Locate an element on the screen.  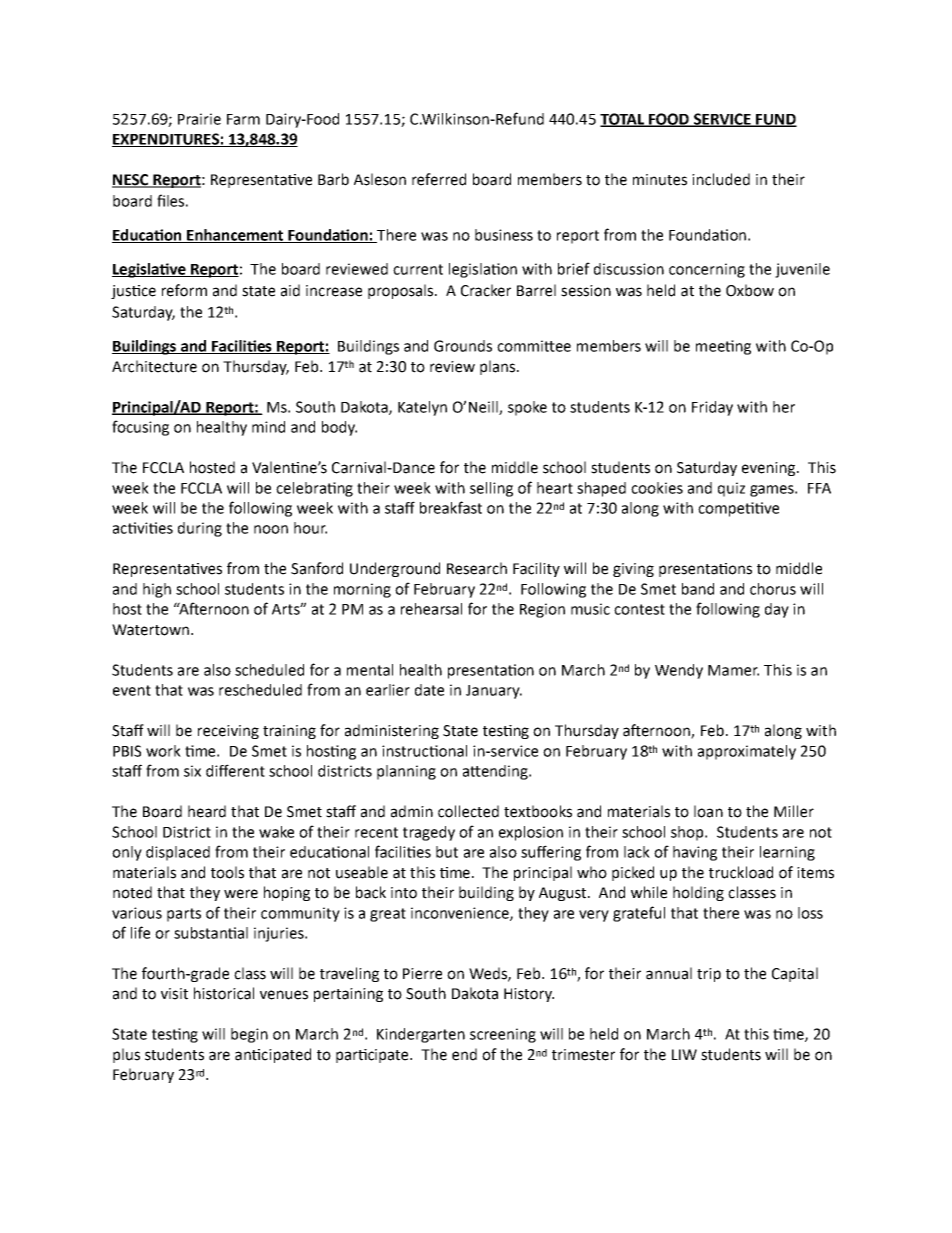
during is located at coordinates (200, 529).
